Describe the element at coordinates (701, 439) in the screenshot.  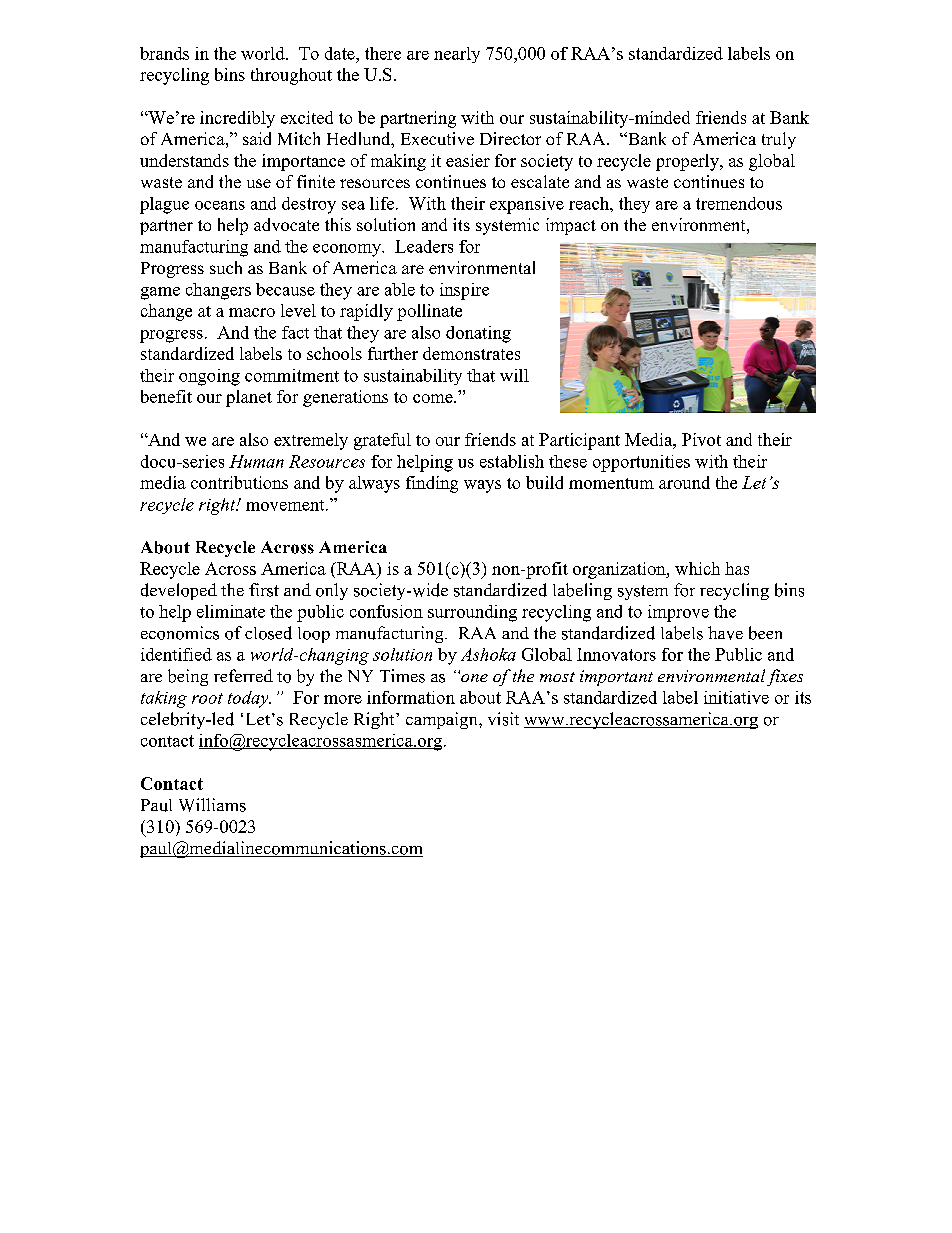
I see `Pivot` at that location.
